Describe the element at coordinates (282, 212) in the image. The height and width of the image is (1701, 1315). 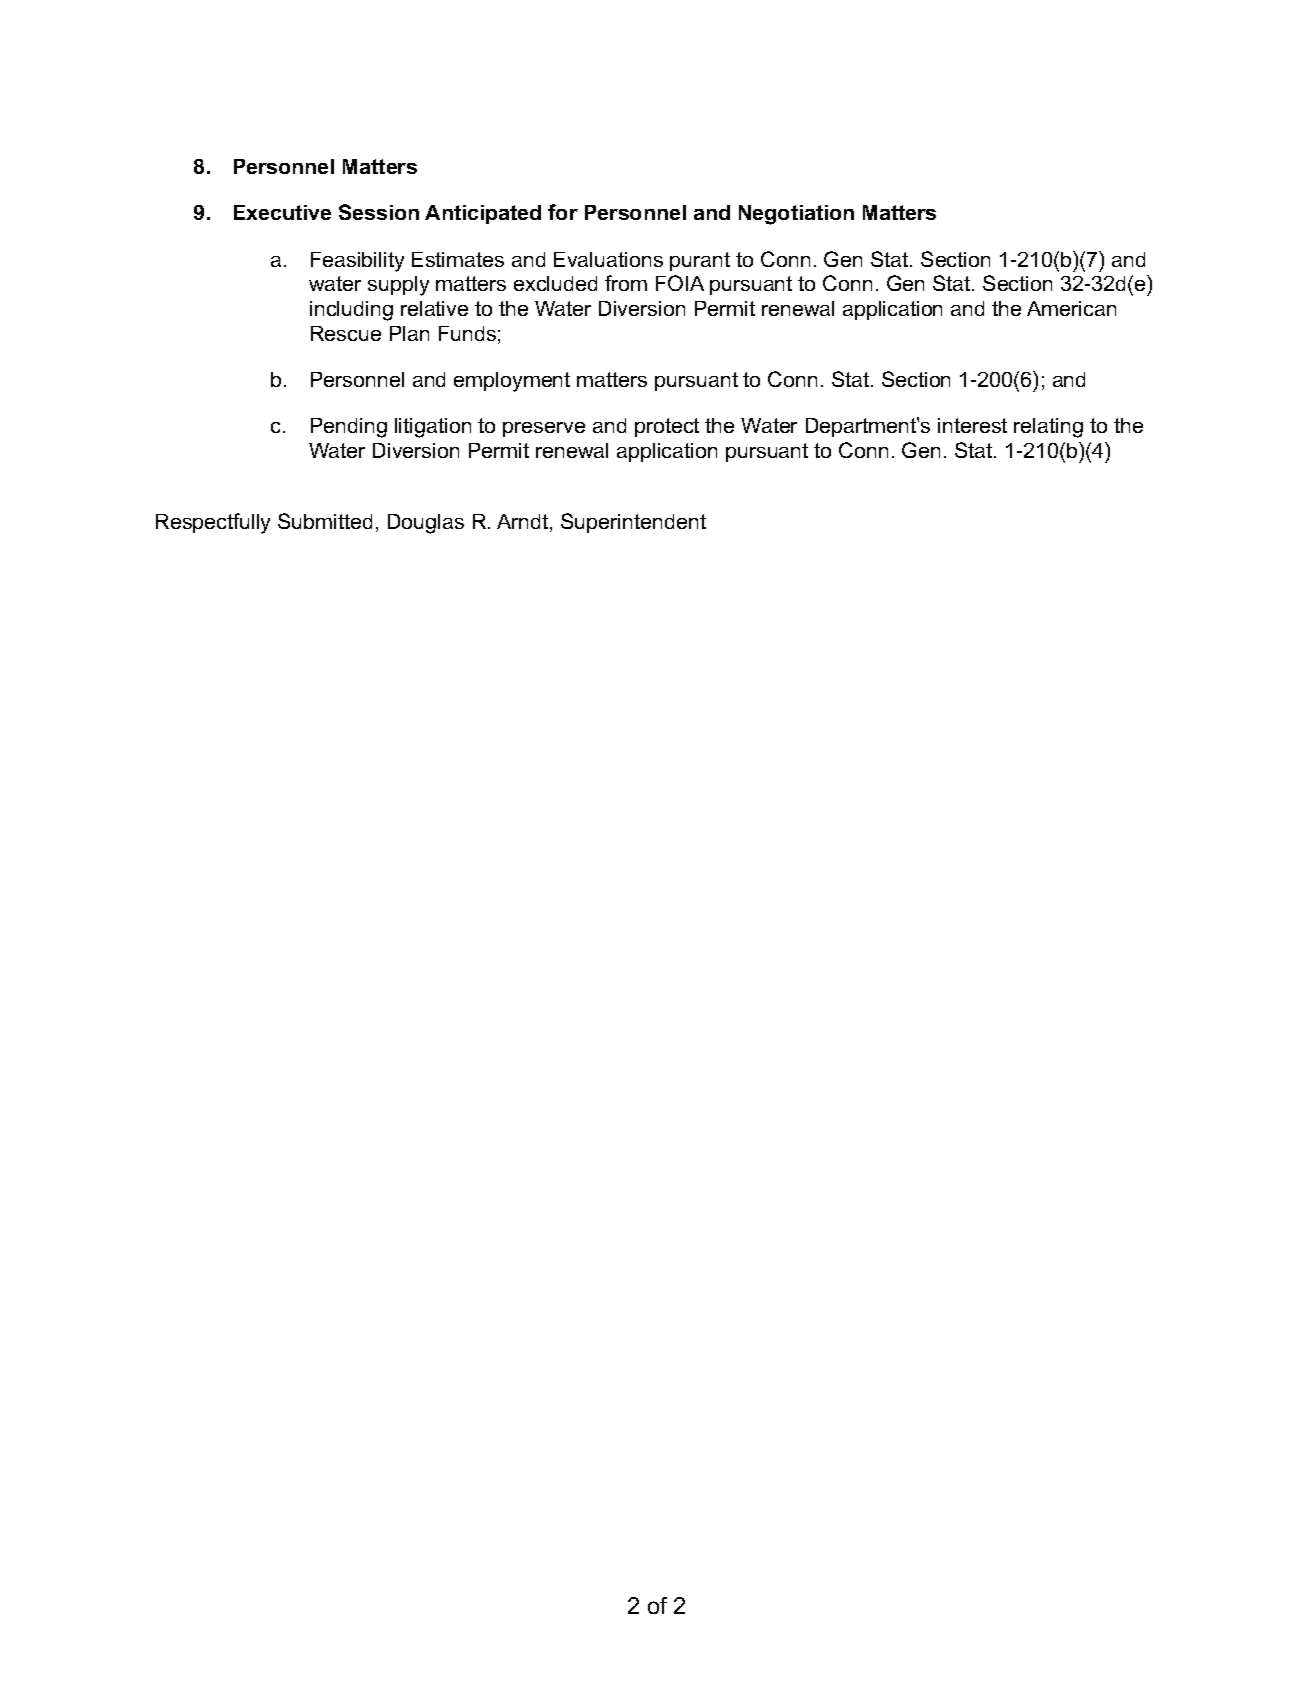
I see `Executive` at that location.
